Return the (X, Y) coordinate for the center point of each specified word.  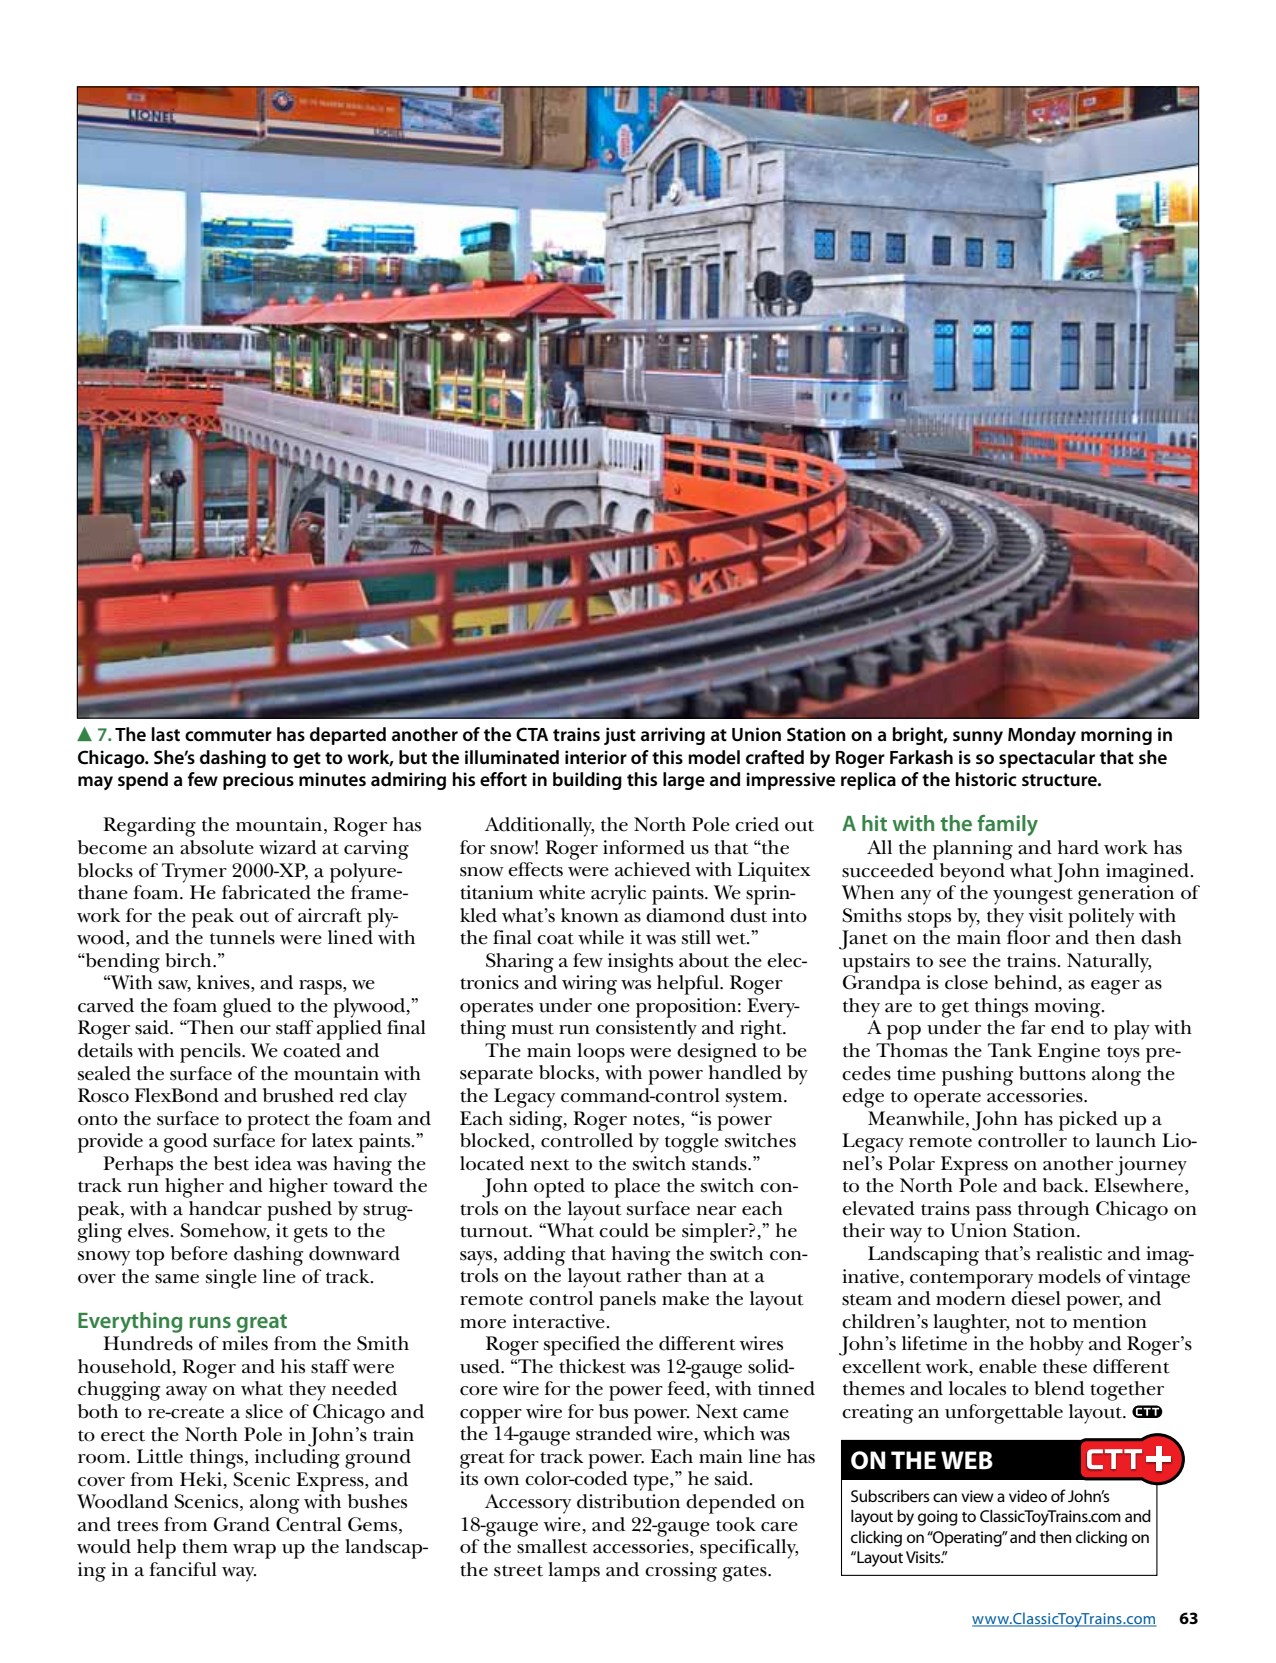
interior (596, 757)
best (231, 1163)
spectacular (1047, 759)
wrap (254, 1551)
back (1064, 1185)
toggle (692, 1143)
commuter (228, 735)
